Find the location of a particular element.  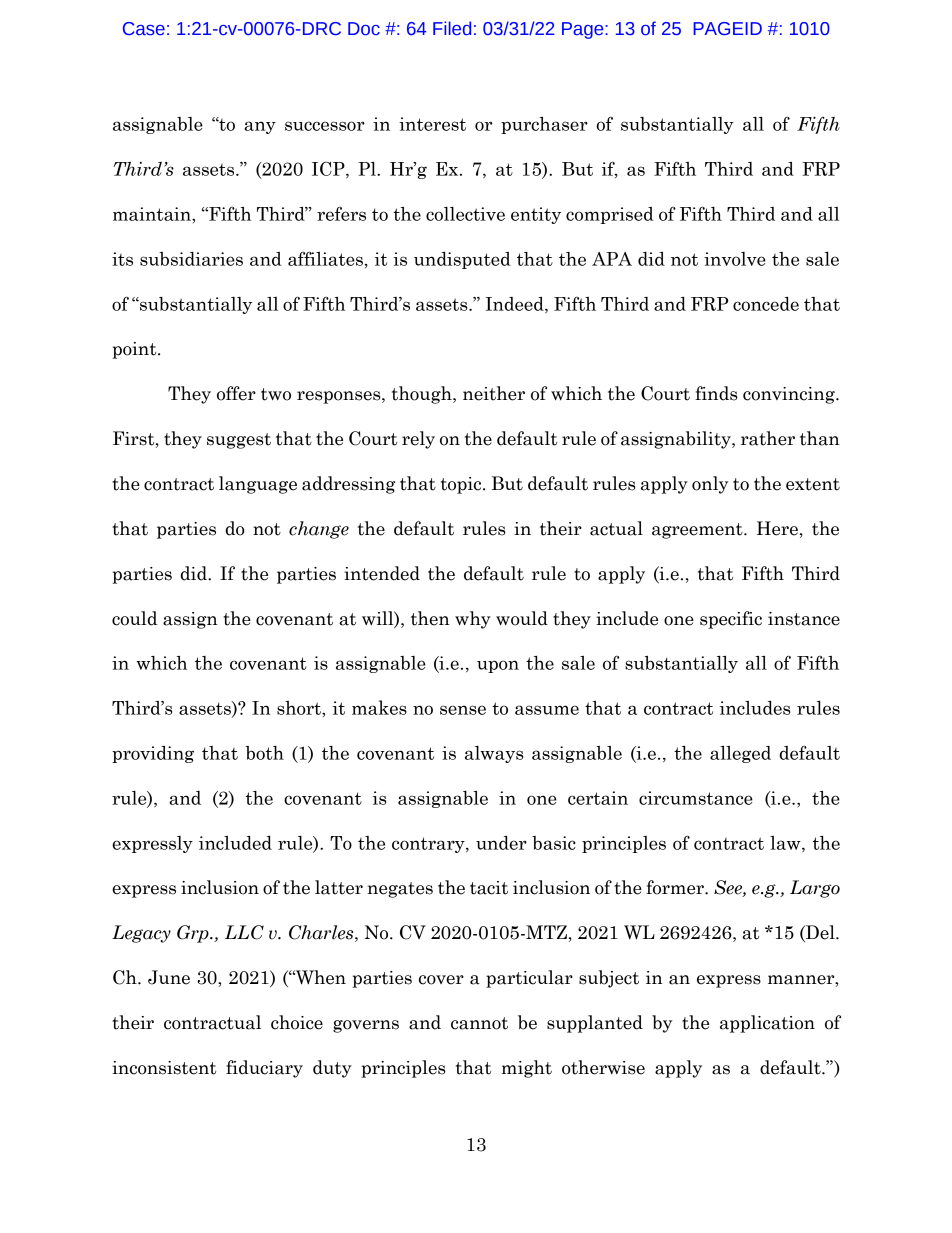

application is located at coordinates (767, 1024).
